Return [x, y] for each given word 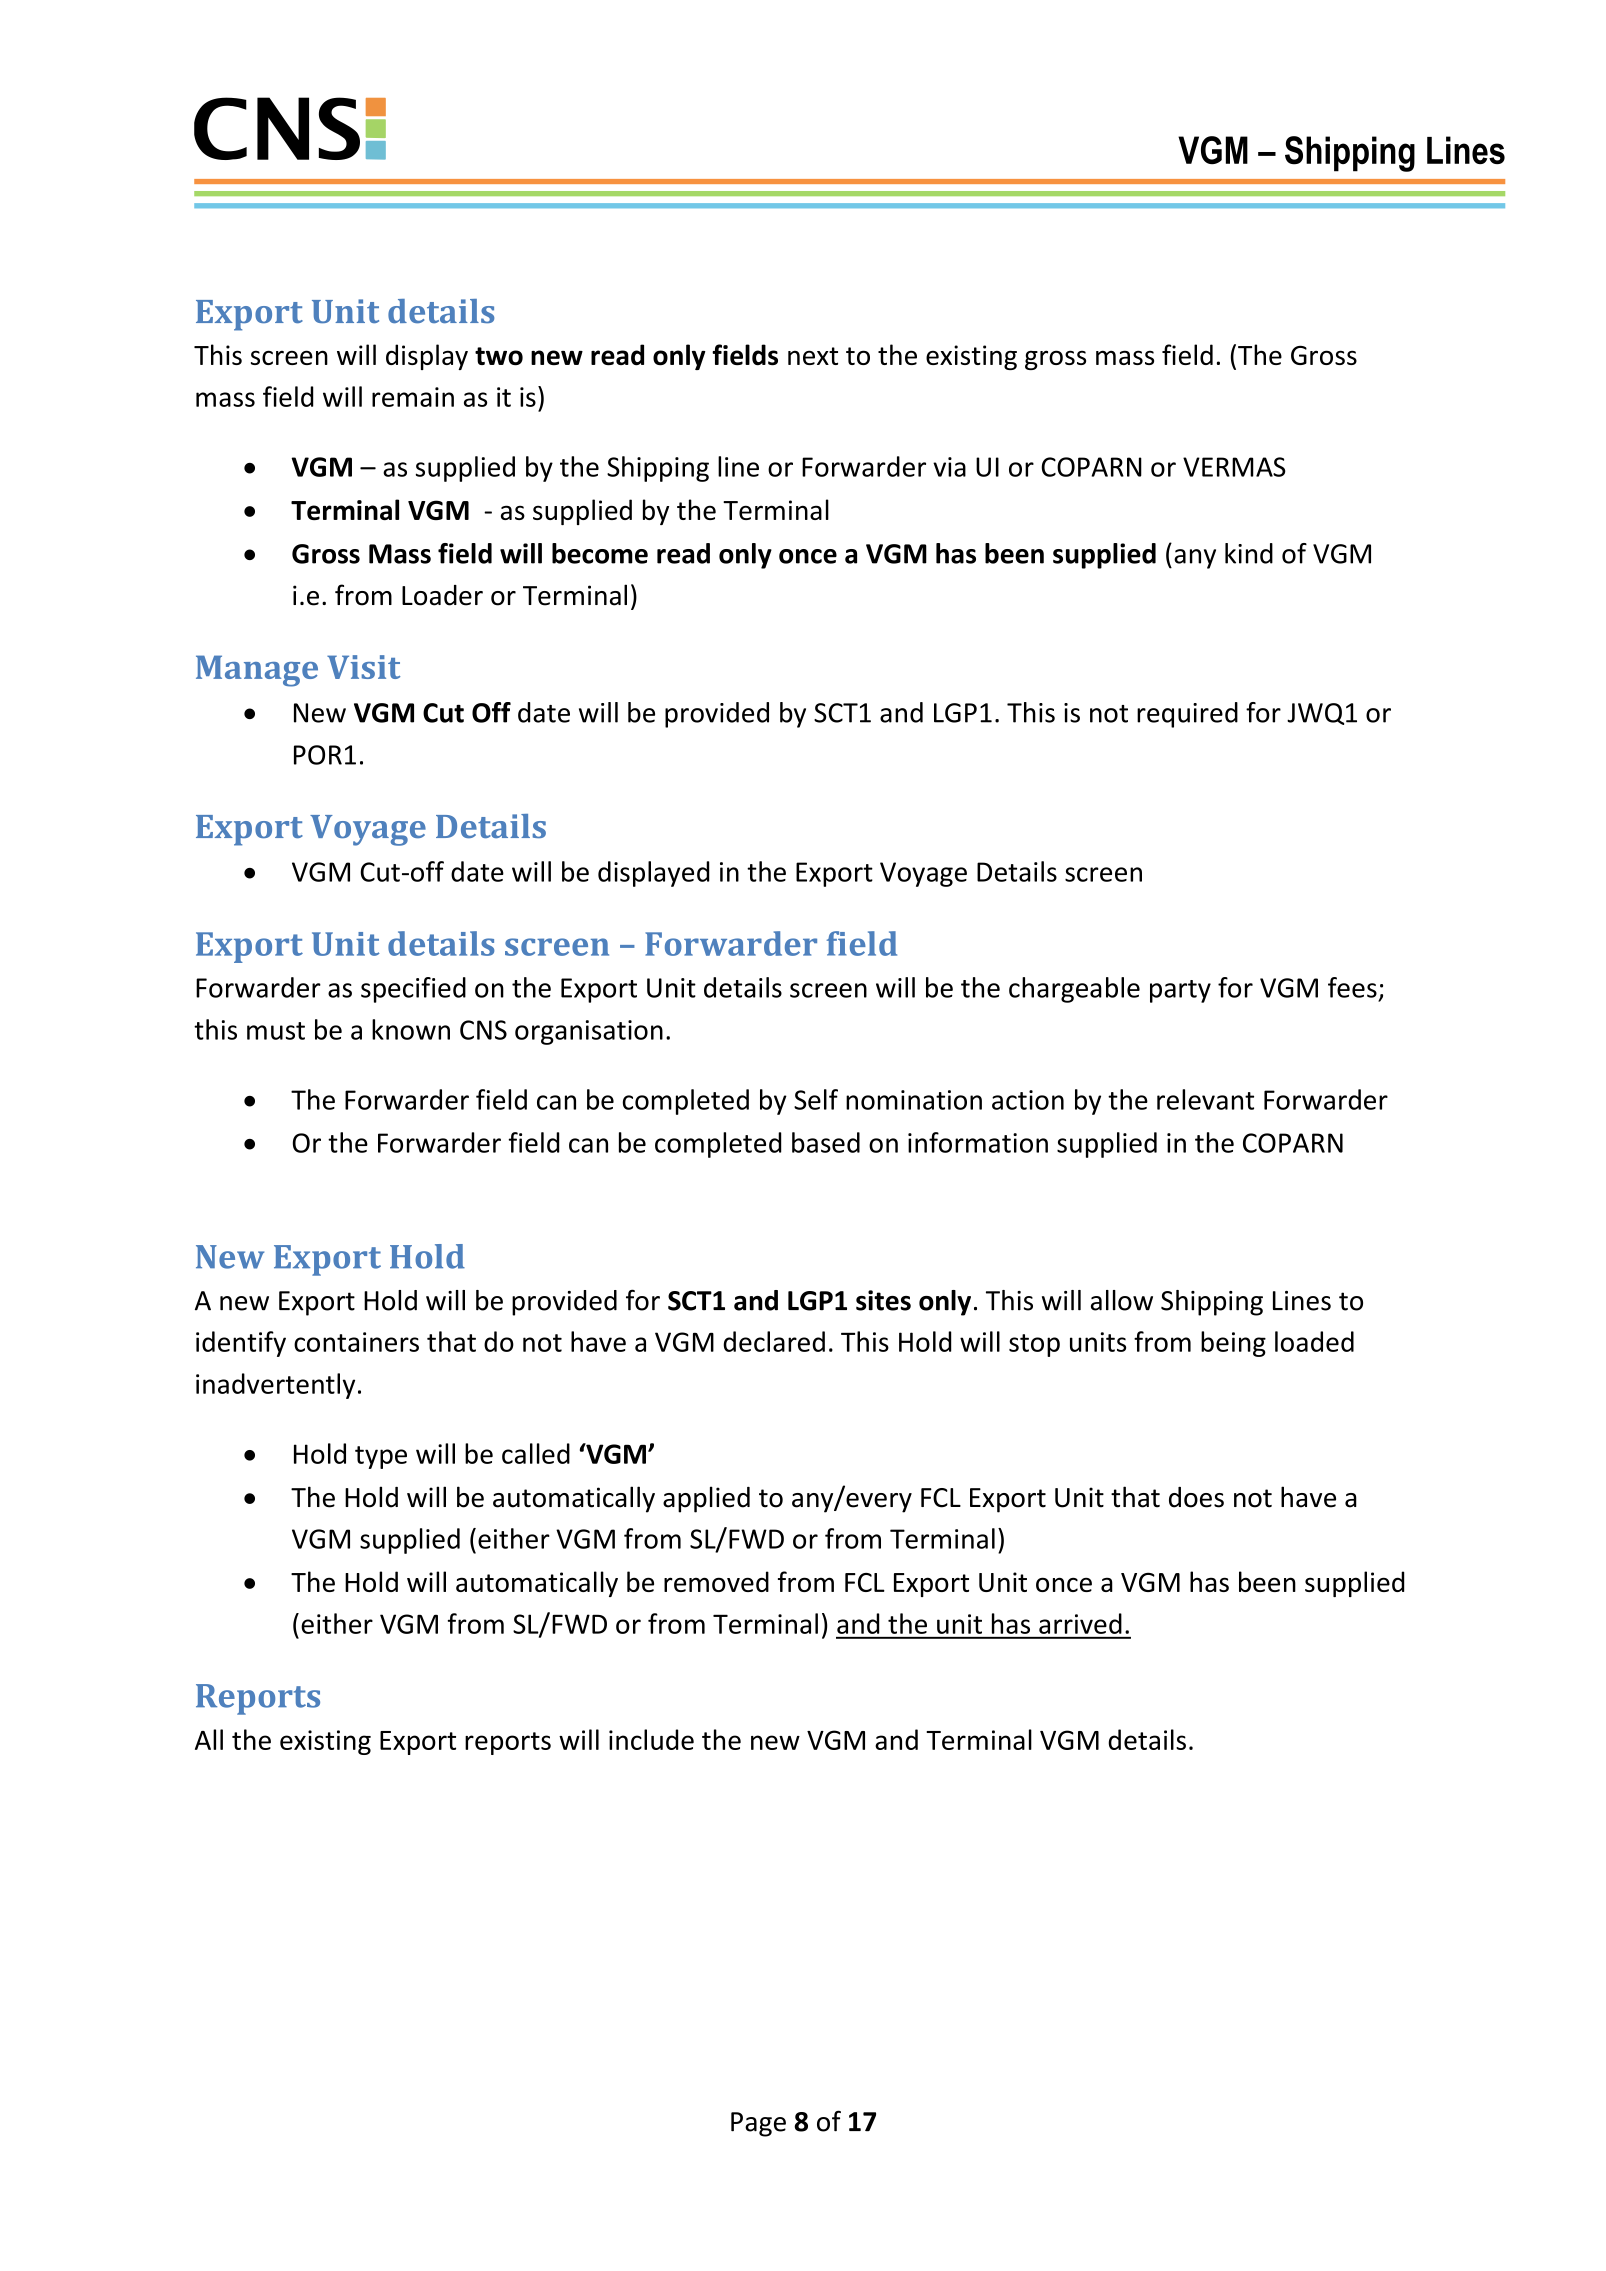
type [381, 1457]
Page [758, 2124]
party [1180, 991]
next [813, 356]
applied [706, 1499]
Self [816, 1099]
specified [413, 990]
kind [1249, 553]
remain [413, 397]
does [1196, 1497]
